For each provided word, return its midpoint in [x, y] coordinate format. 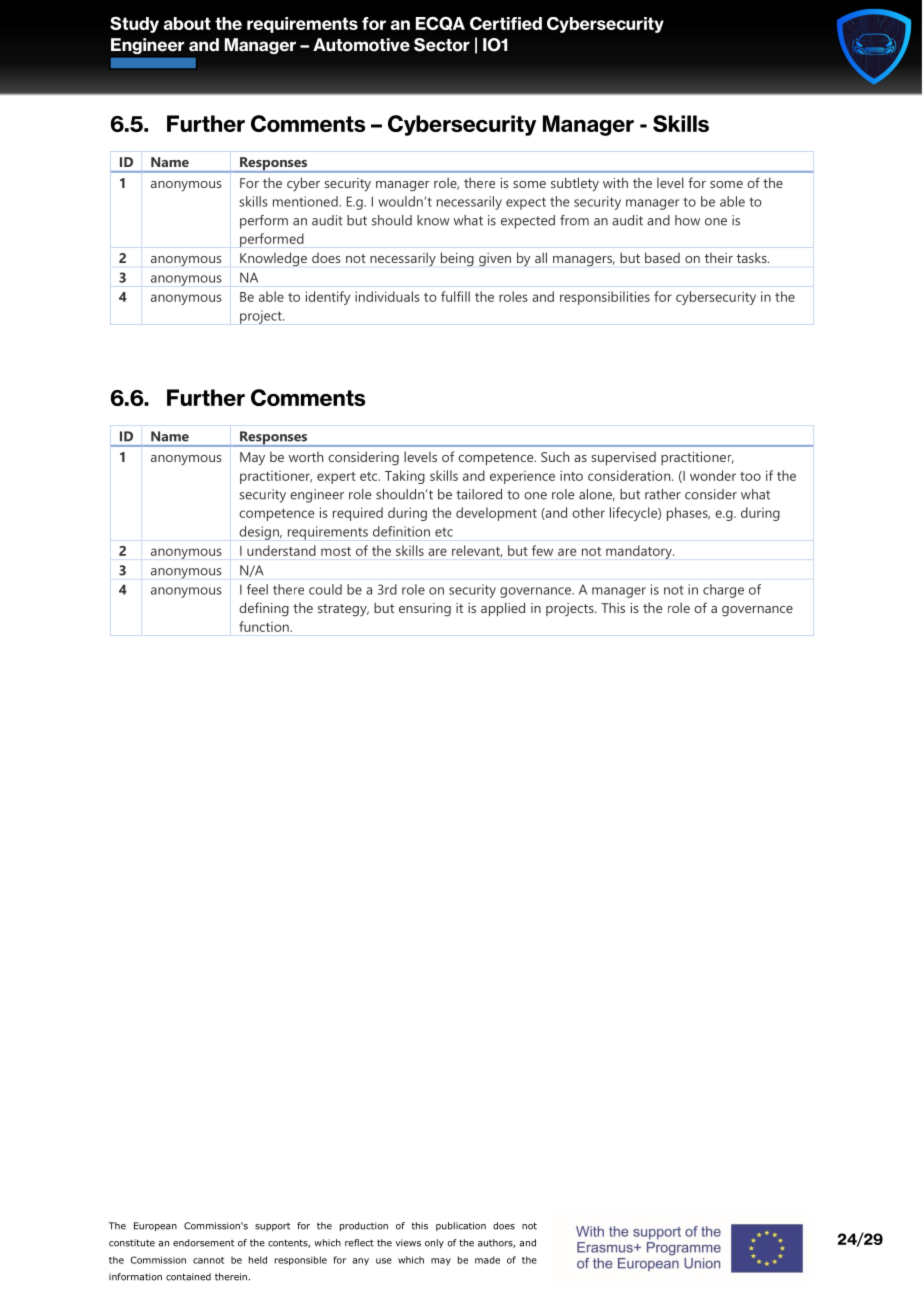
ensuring [425, 610]
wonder [713, 475]
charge [723, 591]
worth [306, 457]
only [434, 1243]
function [265, 626]
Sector [442, 45]
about [187, 23]
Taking [405, 477]
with [615, 182]
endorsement [203, 1243]
